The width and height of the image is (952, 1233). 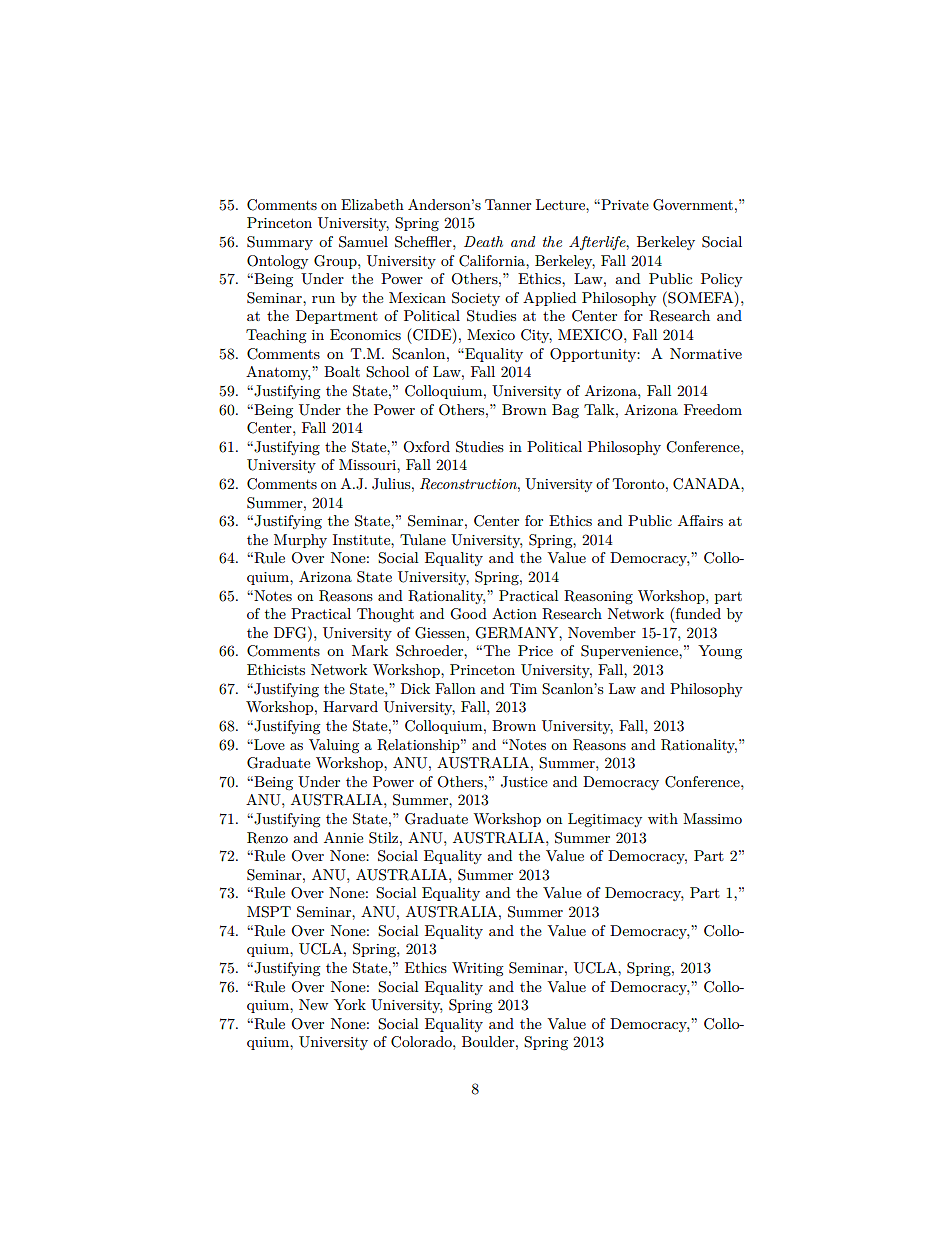 What do you see at coordinates (624, 204) in the image?
I see `Private` at bounding box center [624, 204].
